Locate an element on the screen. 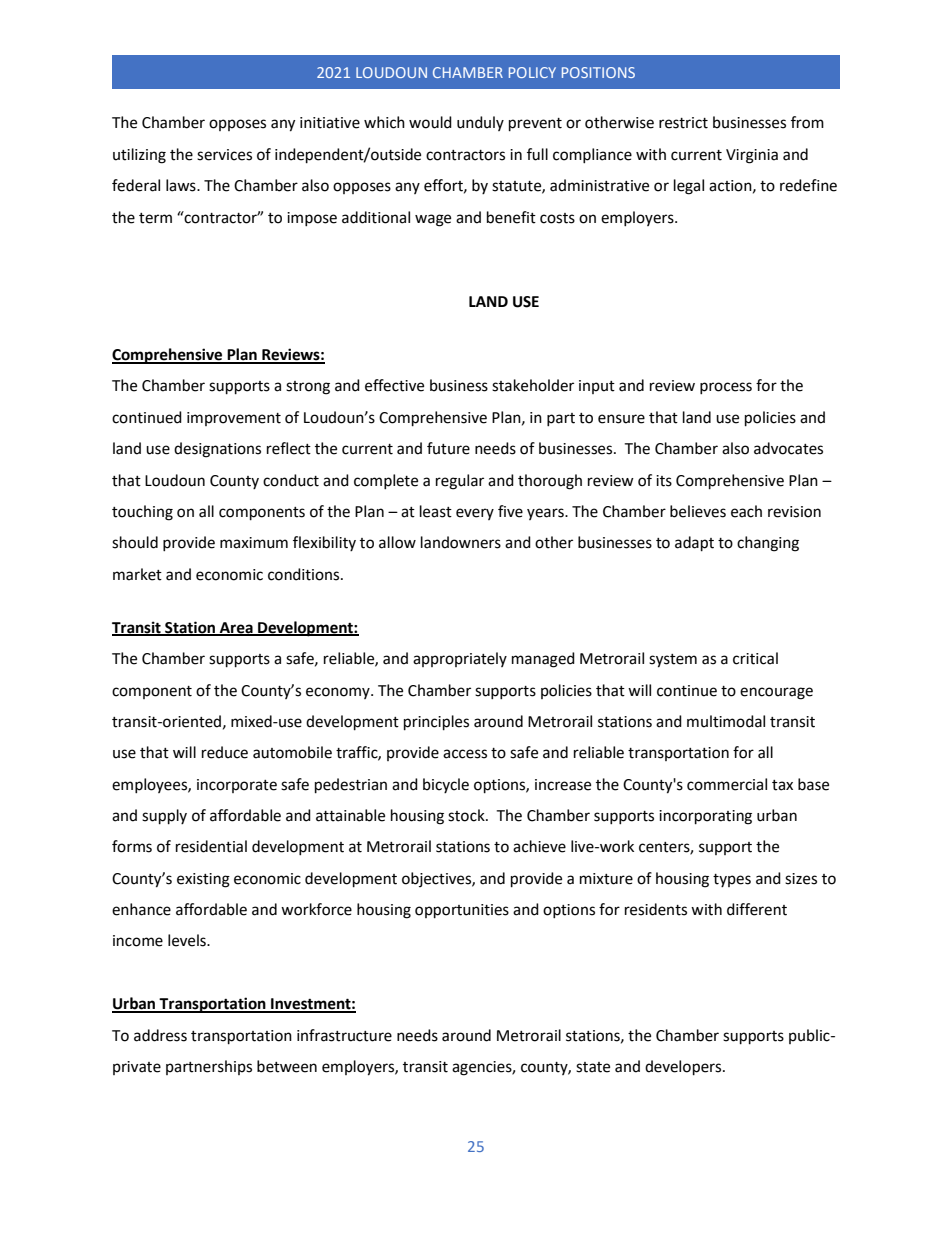 This screenshot has height=1233, width=952. services is located at coordinates (224, 155).
